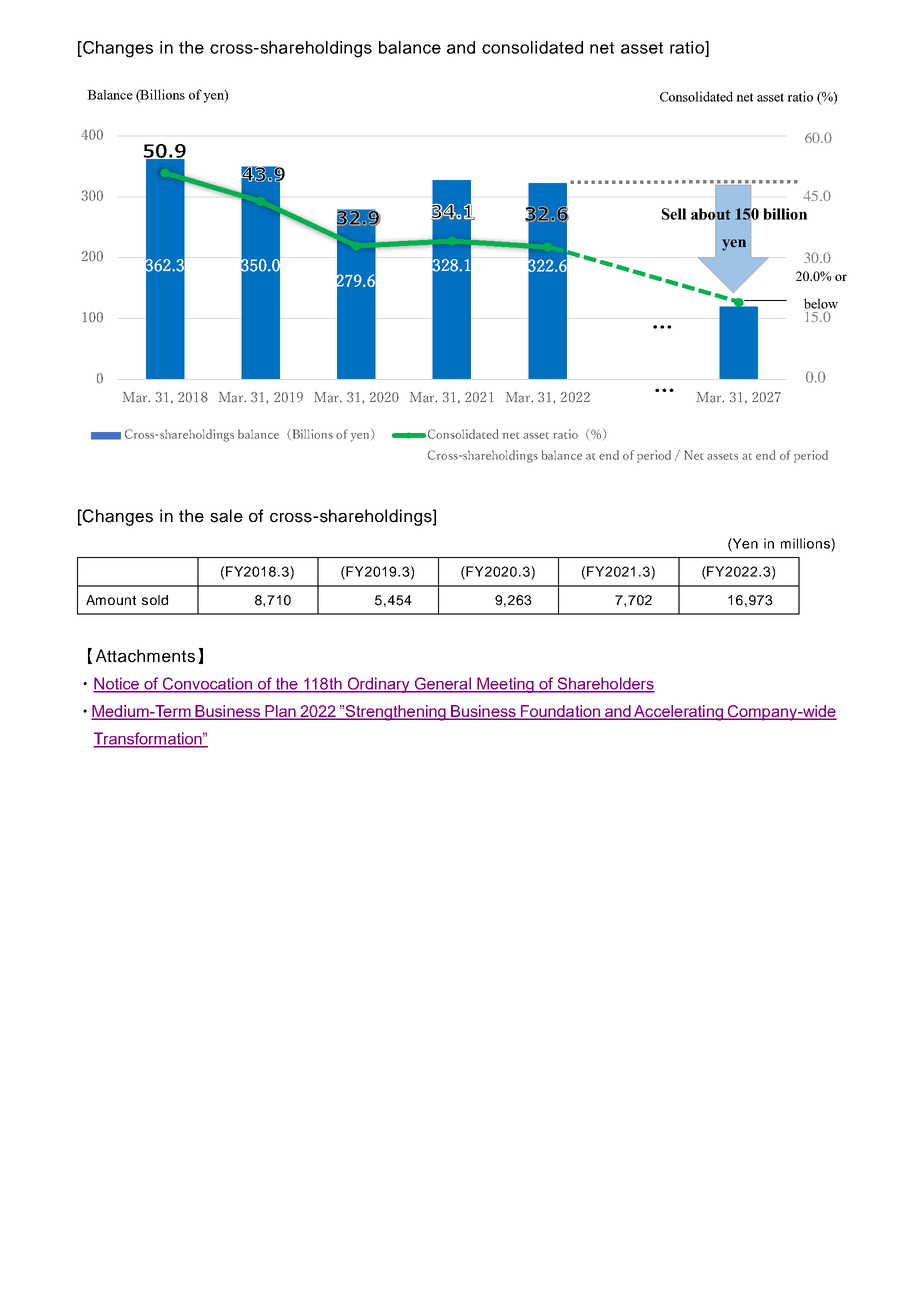 Image resolution: width=924 pixels, height=1308 pixels. What do you see at coordinates (821, 303) in the page?
I see `below` at bounding box center [821, 303].
